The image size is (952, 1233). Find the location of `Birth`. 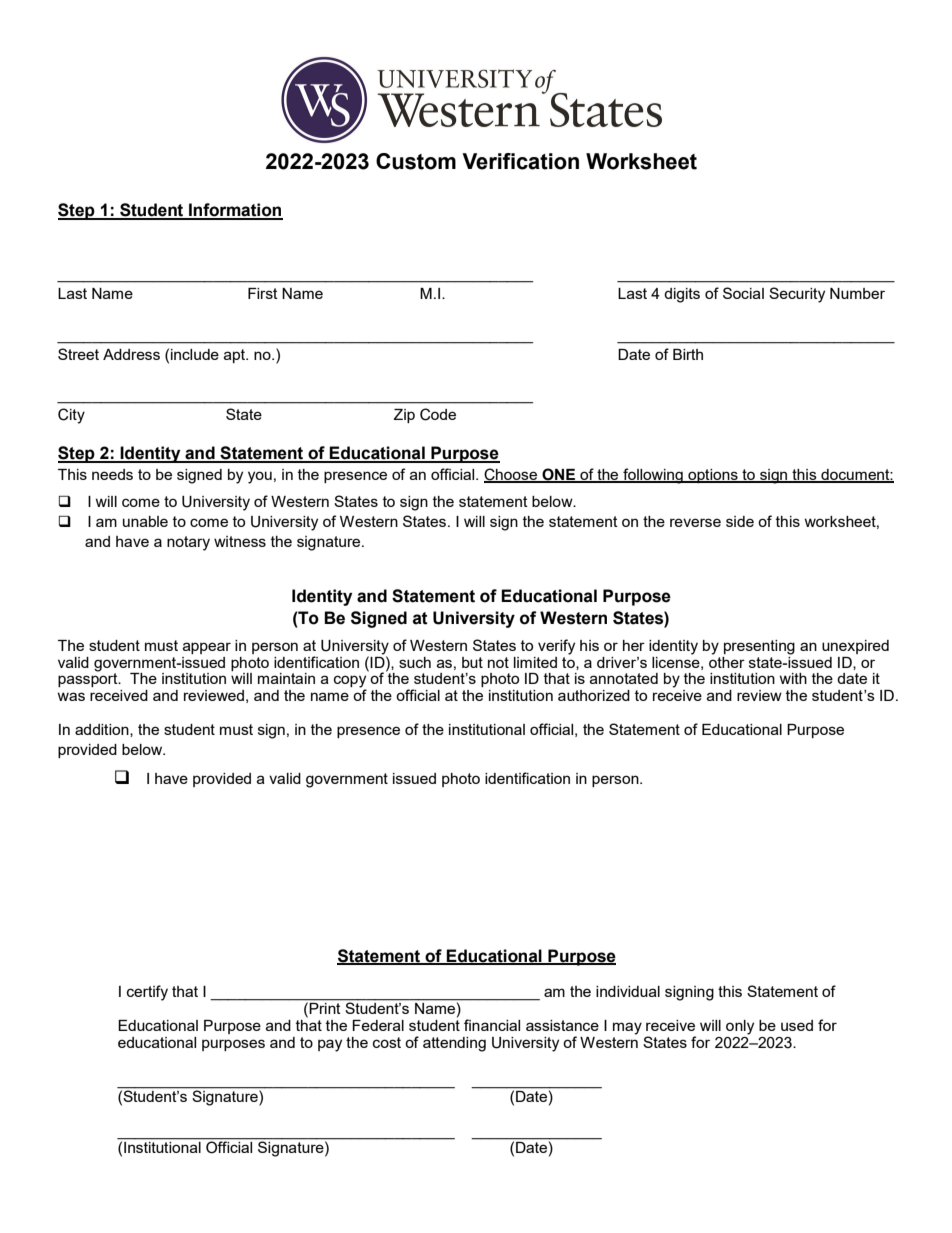

Birth is located at coordinates (688, 354).
